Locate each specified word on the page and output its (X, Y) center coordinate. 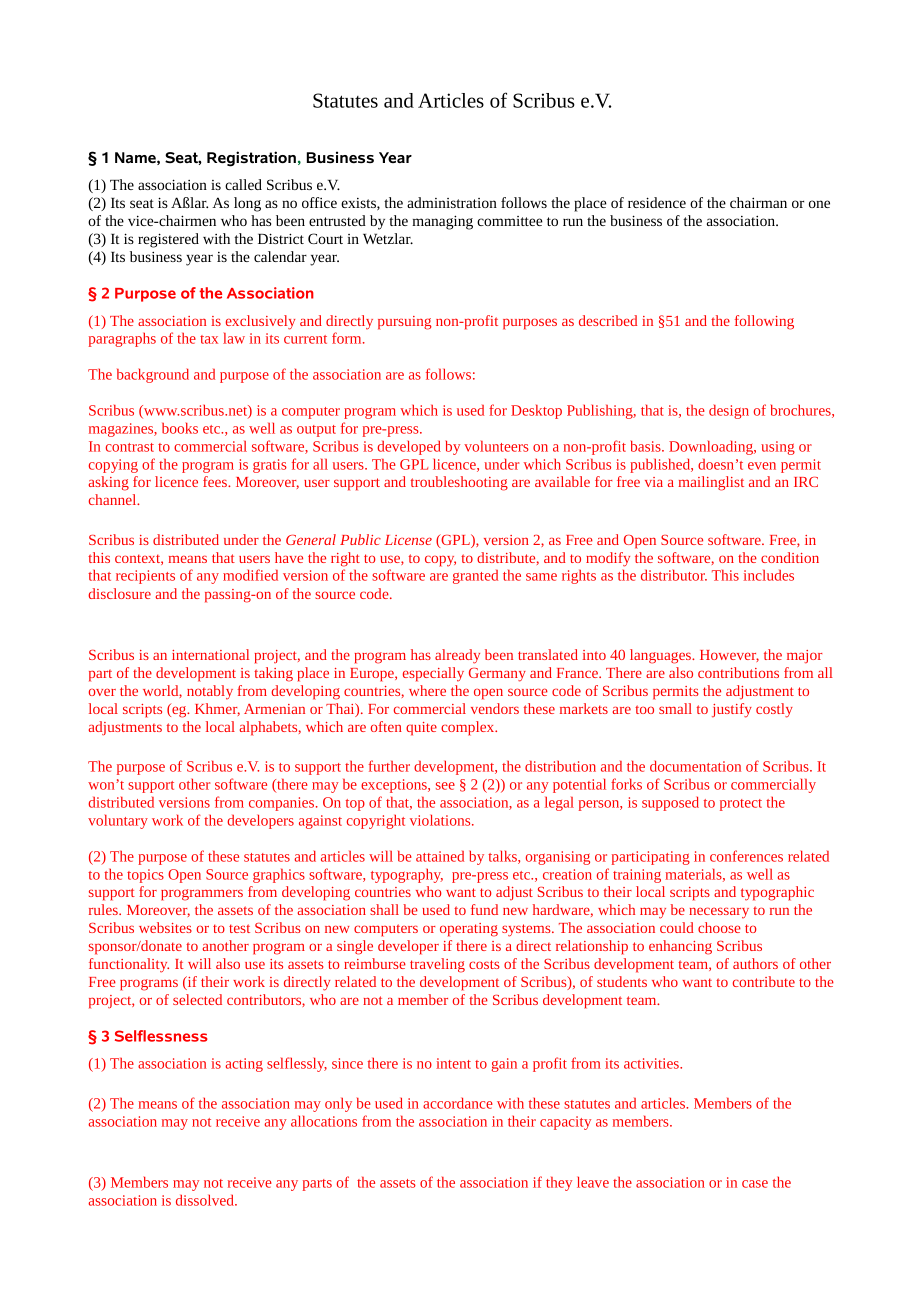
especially (433, 674)
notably (210, 692)
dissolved (206, 1200)
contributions (738, 672)
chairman (758, 202)
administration (452, 202)
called (243, 184)
